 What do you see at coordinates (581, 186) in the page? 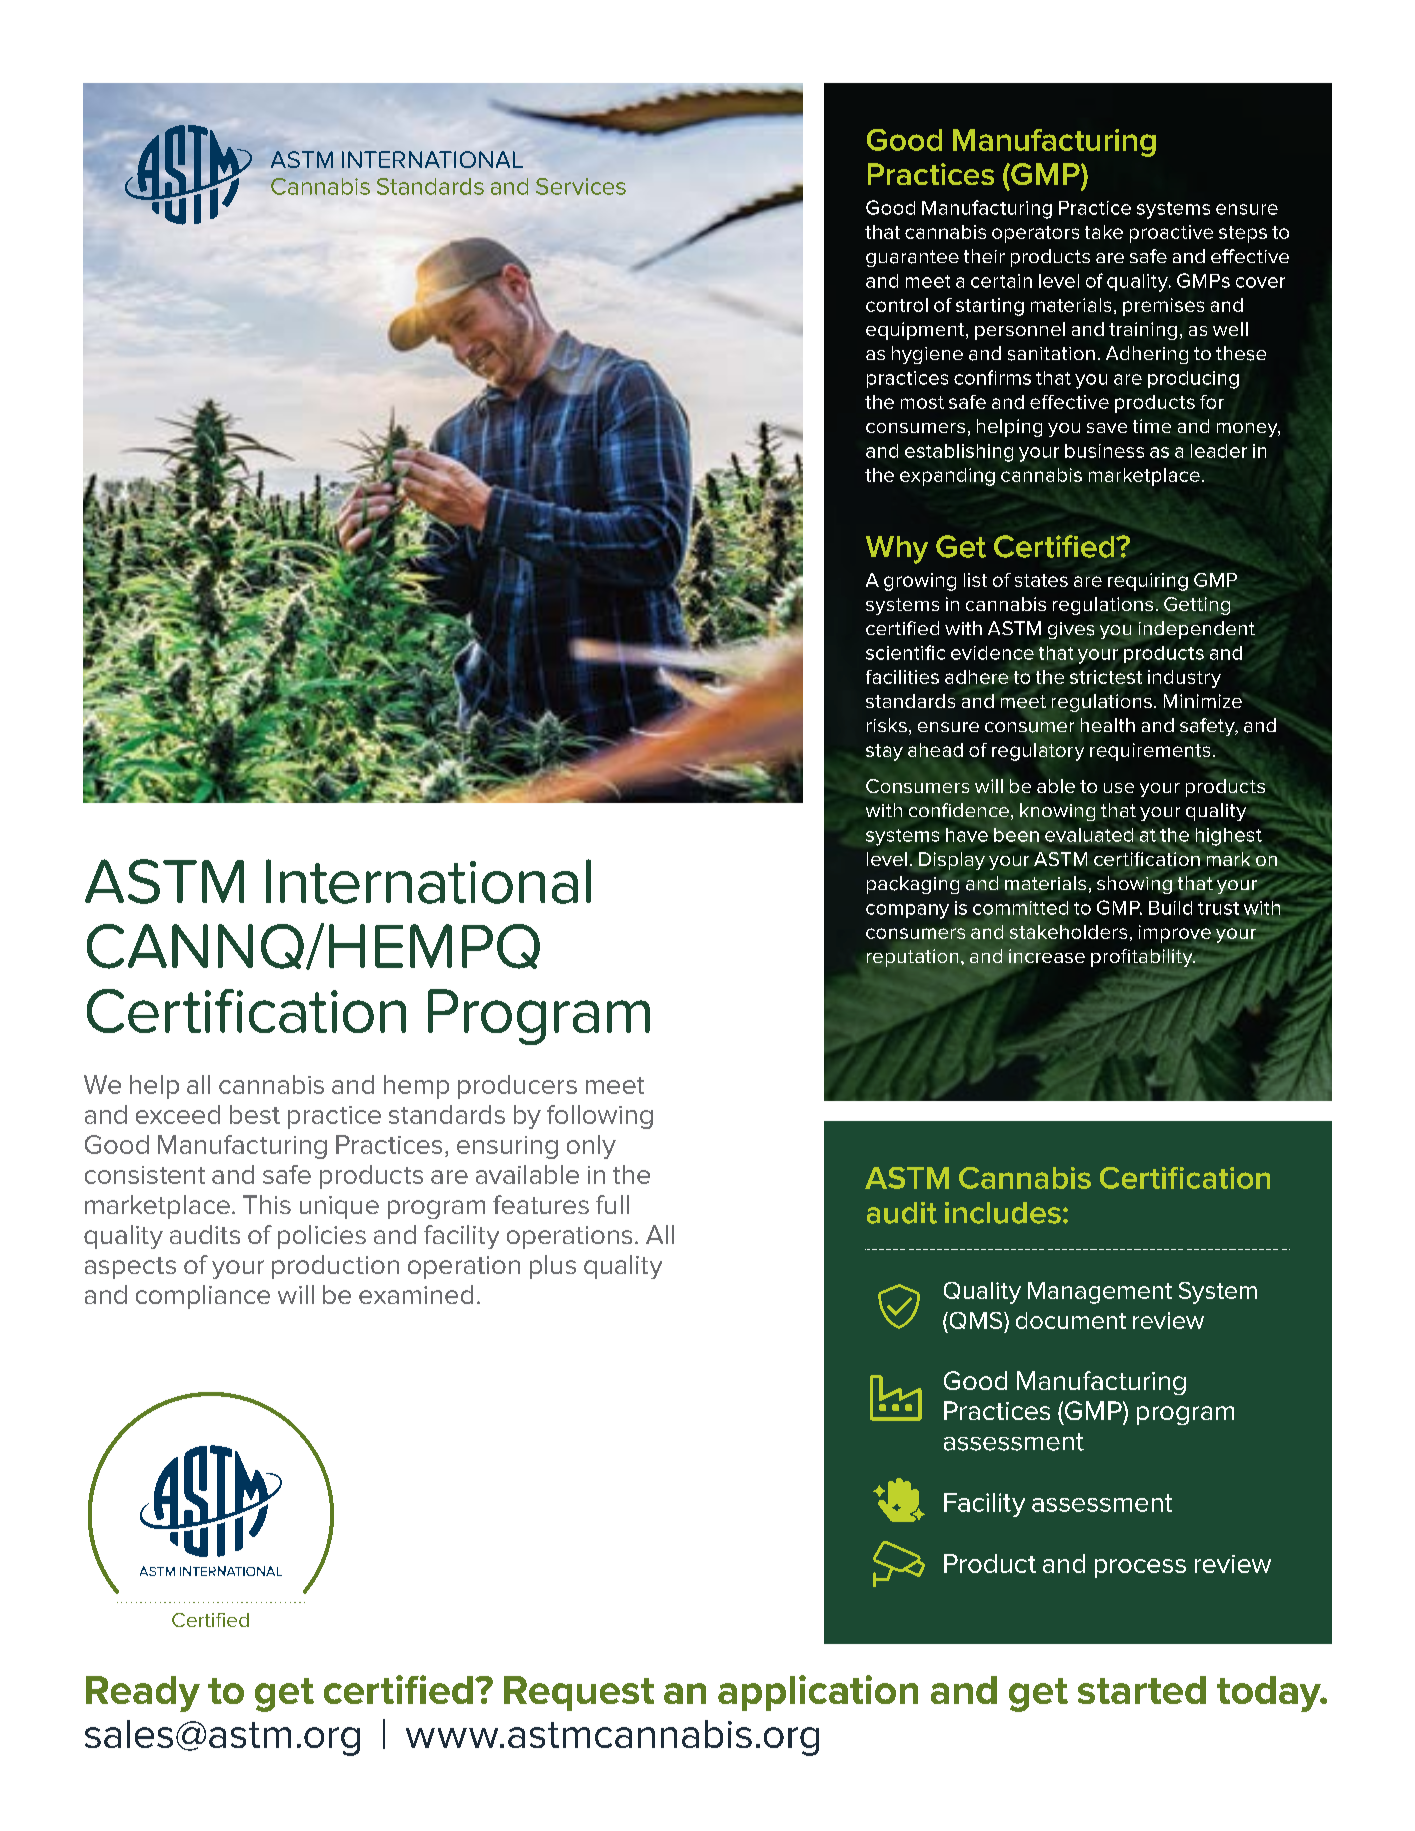
I see `Services` at bounding box center [581, 186].
